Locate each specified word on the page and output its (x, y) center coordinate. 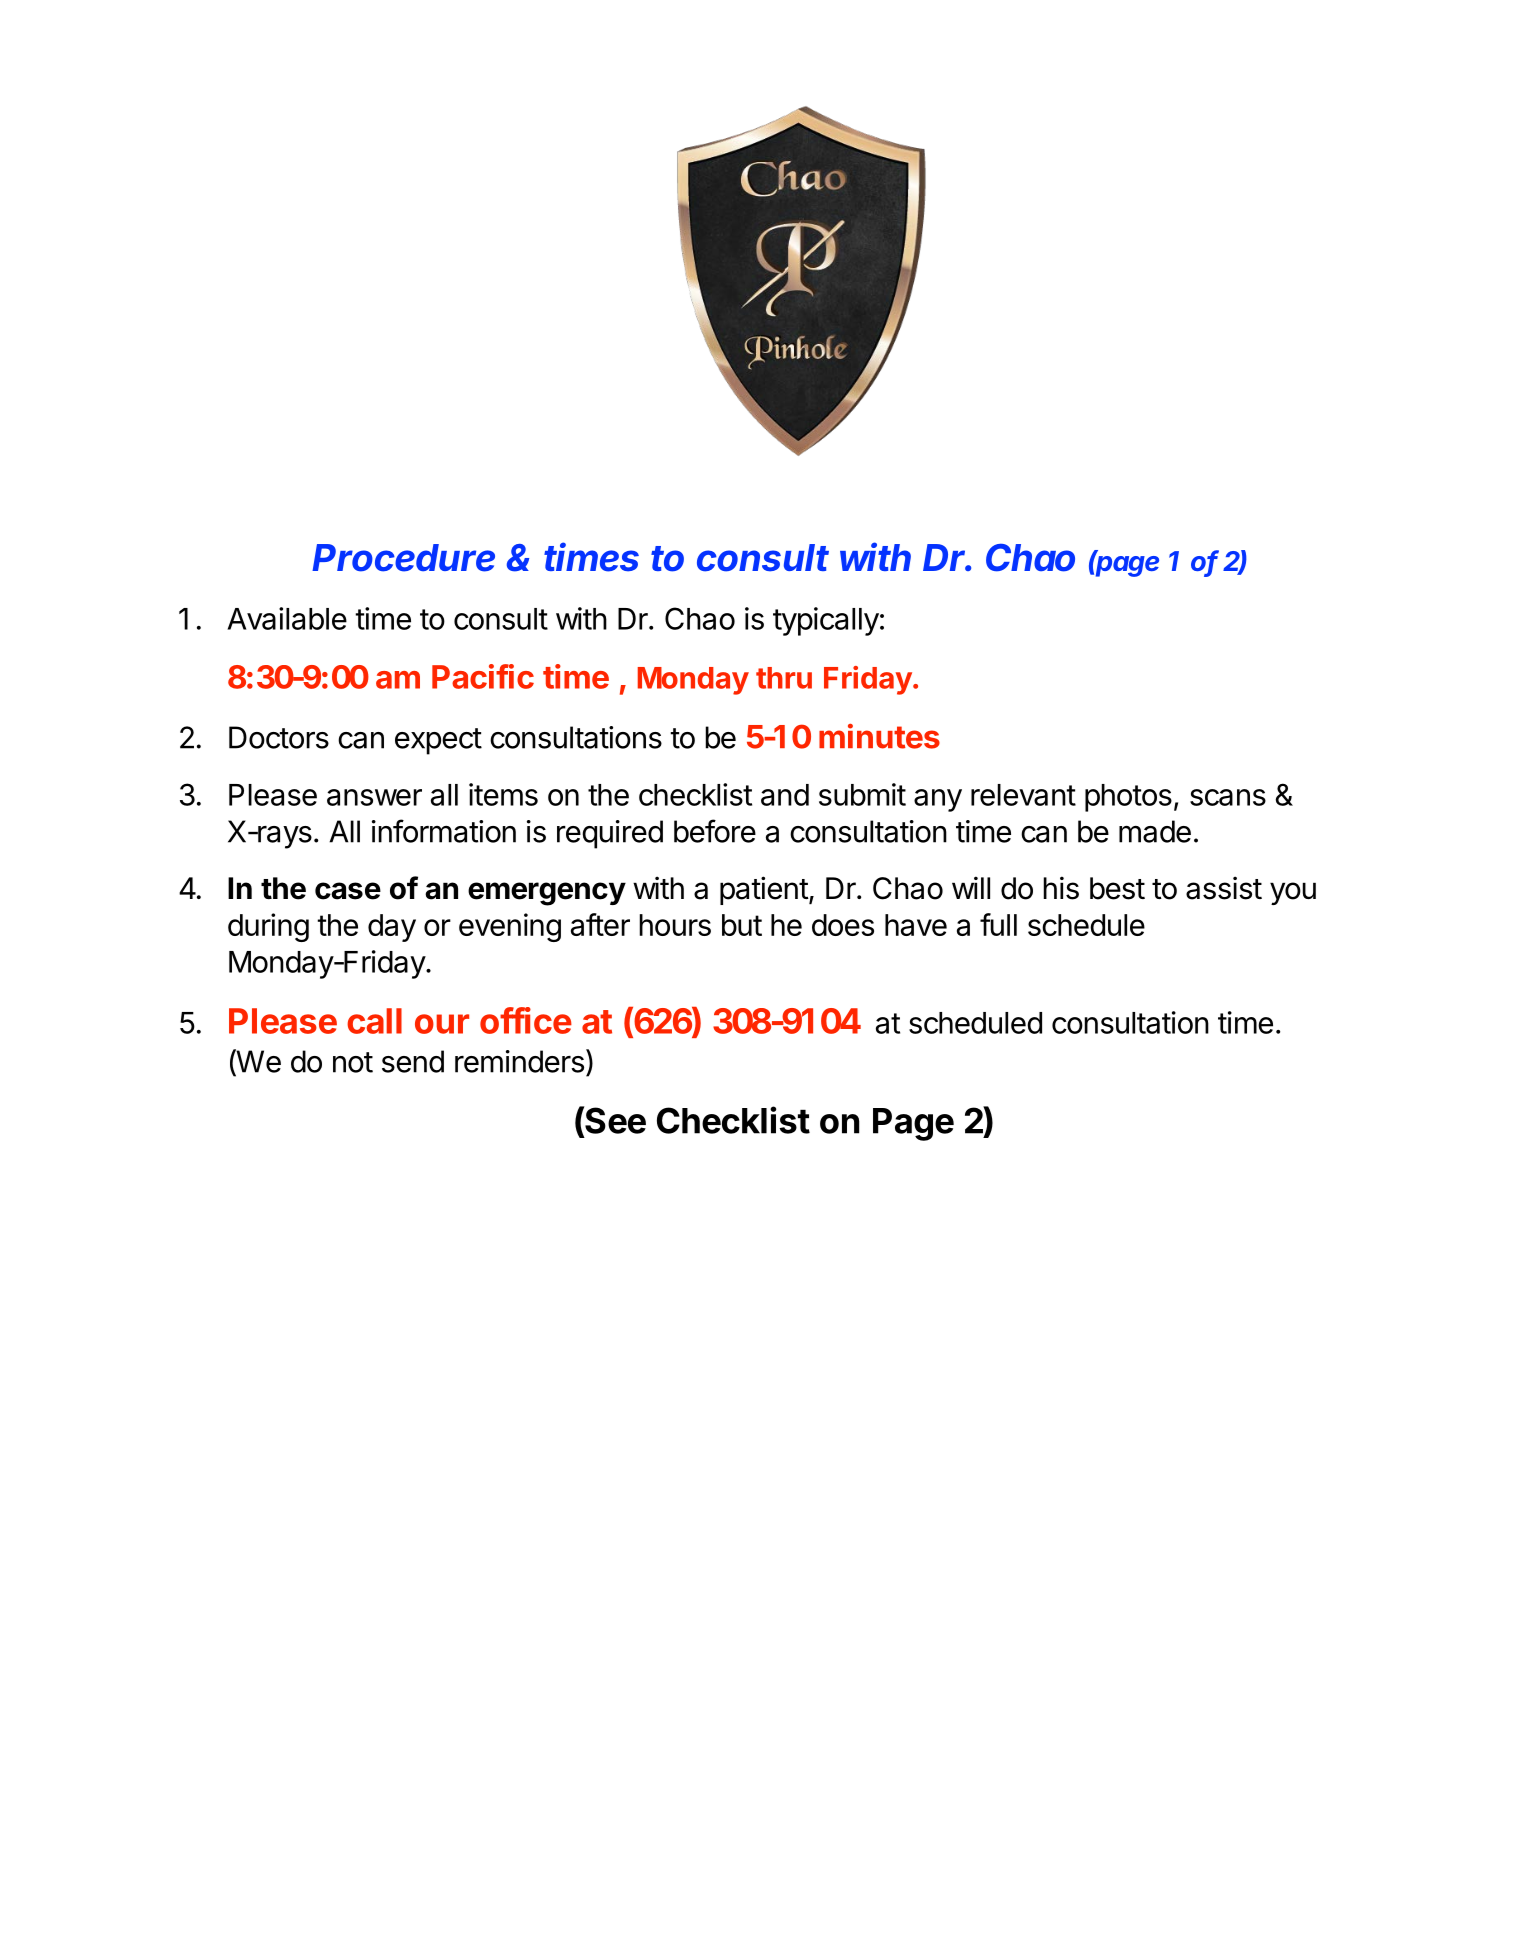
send (413, 1061)
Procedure (403, 558)
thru (784, 678)
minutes (879, 736)
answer (374, 797)
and (785, 795)
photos (1128, 798)
